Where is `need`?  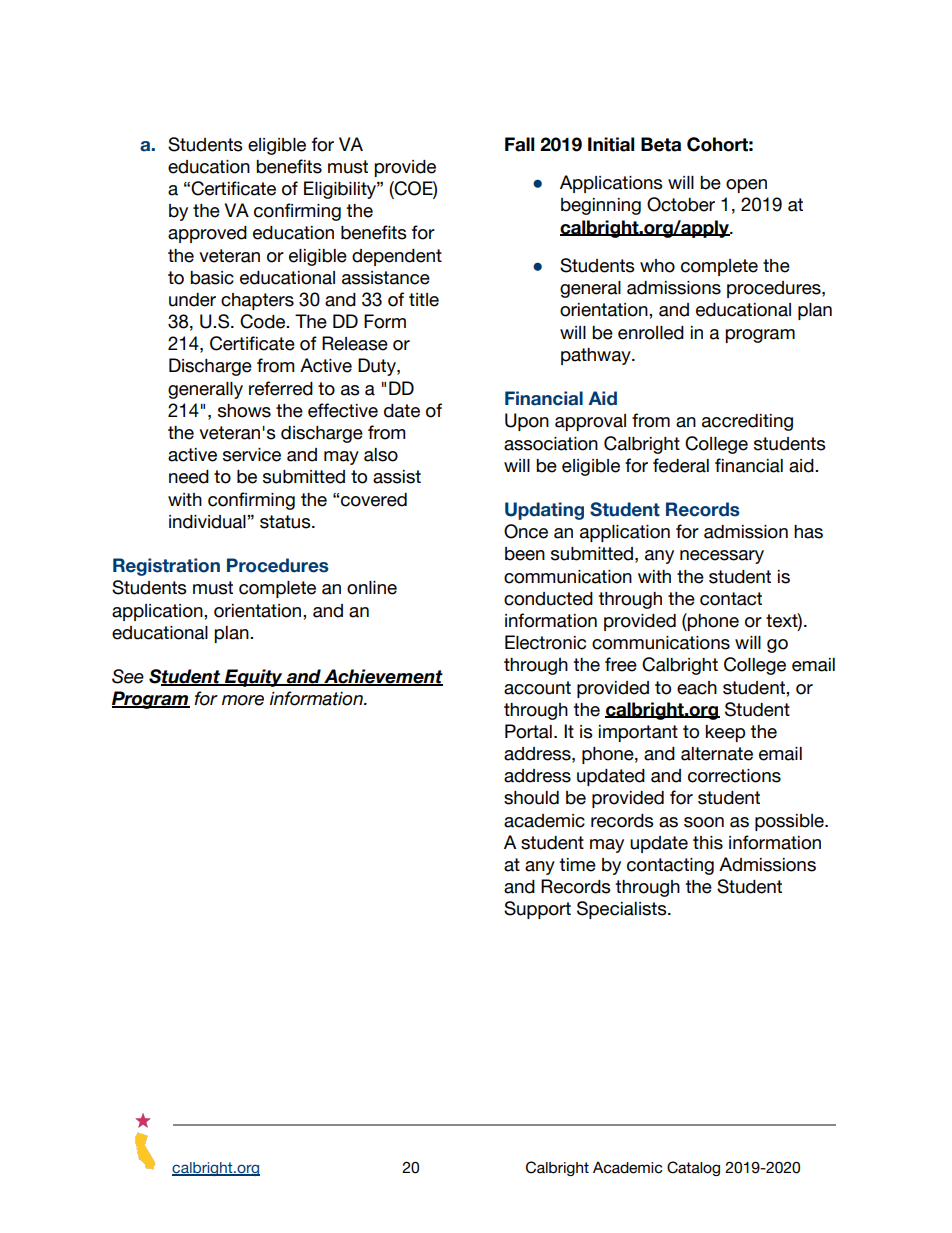 need is located at coordinates (189, 477).
